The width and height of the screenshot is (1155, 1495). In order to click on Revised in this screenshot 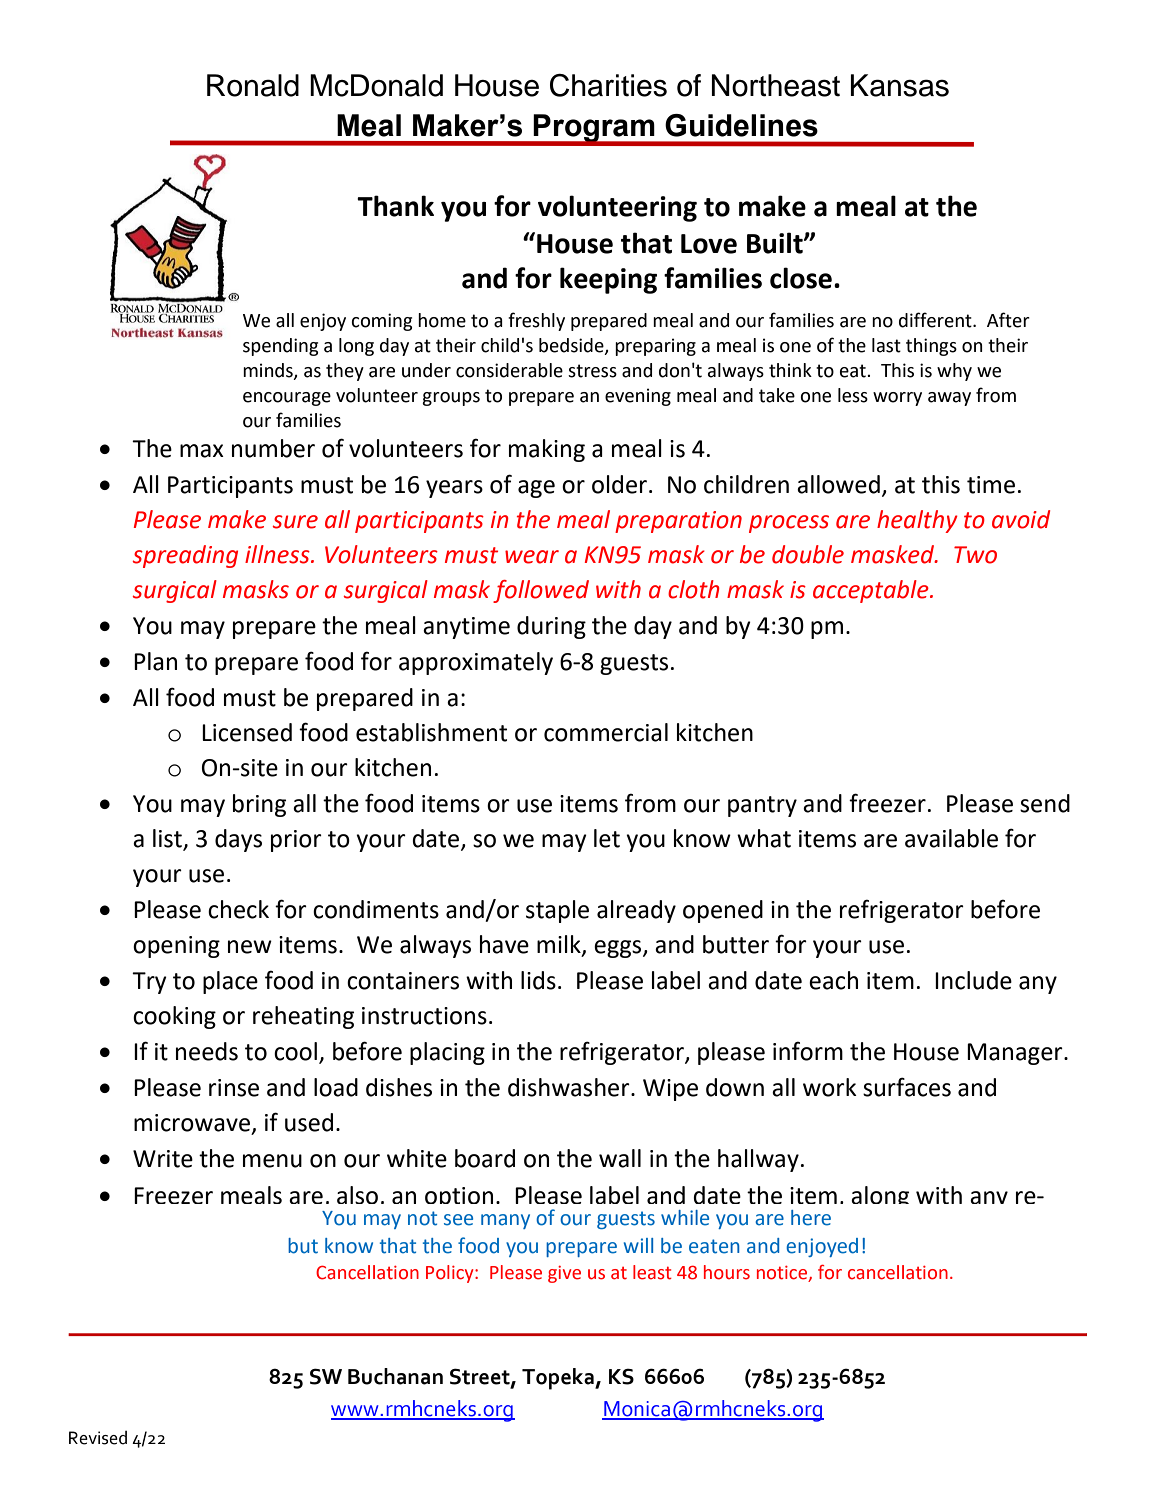, I will do `click(98, 1438)`.
